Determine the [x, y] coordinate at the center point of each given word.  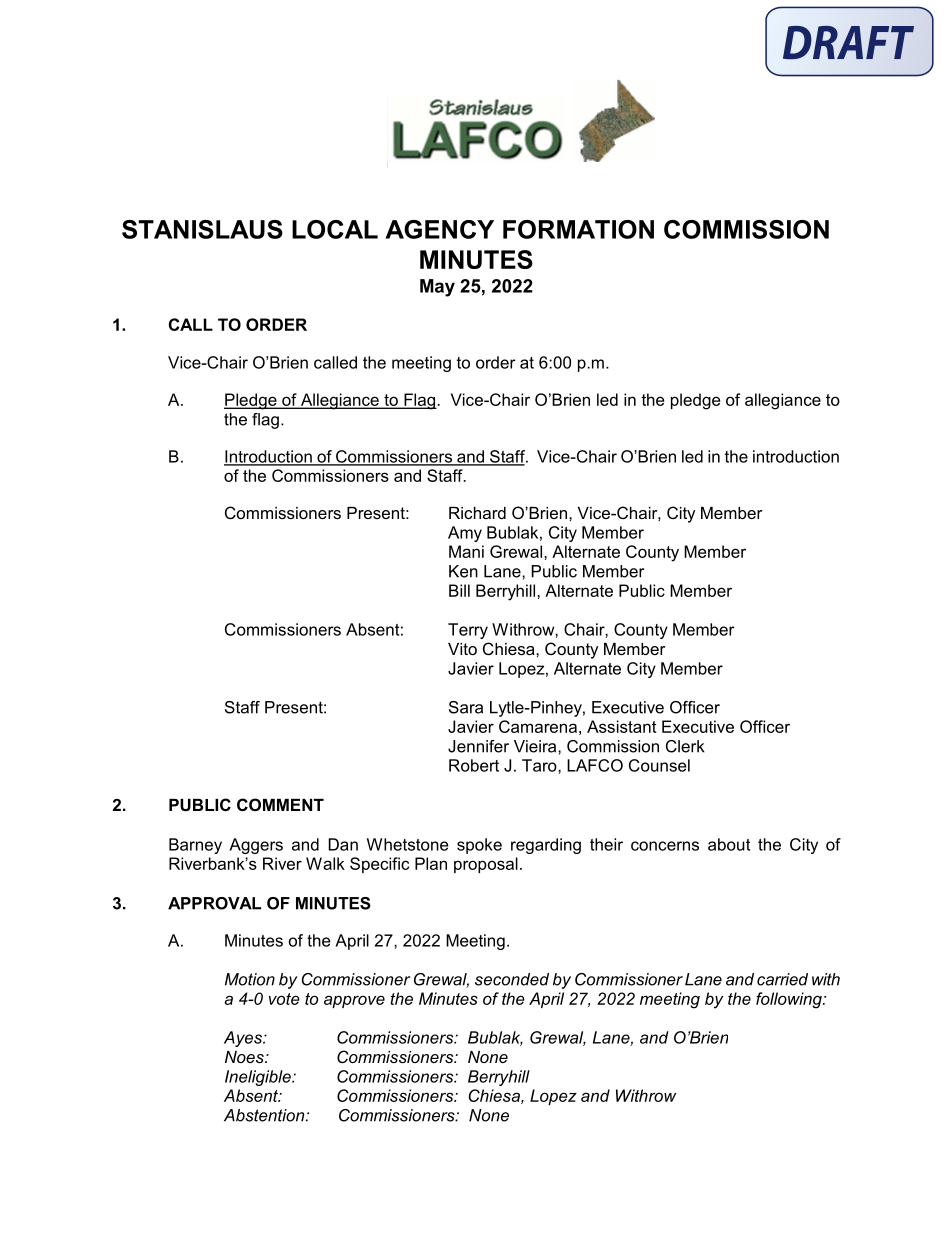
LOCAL [335, 229]
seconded [512, 979]
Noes [245, 1057]
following [790, 1000]
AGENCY [439, 229]
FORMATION [578, 229]
